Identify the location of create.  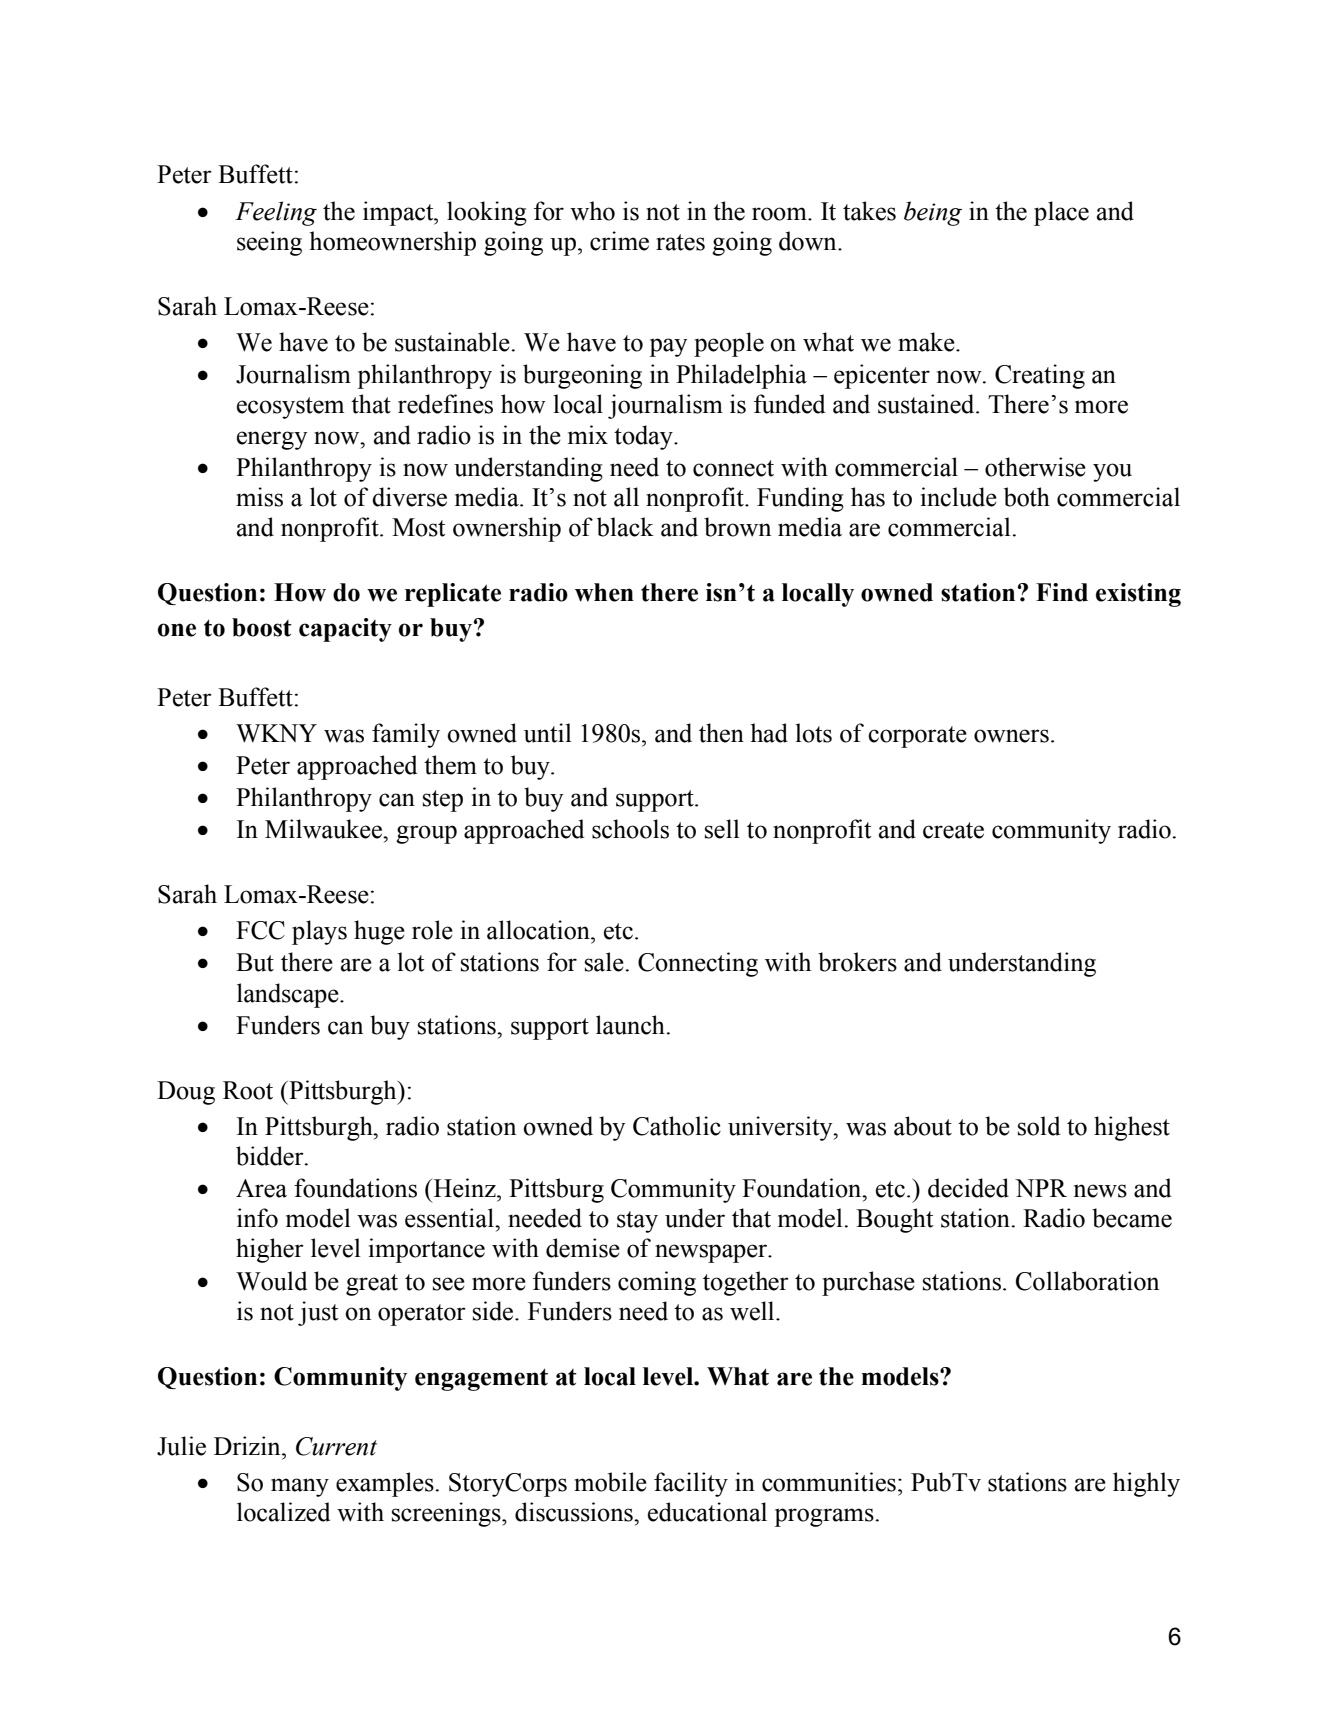
(953, 830).
